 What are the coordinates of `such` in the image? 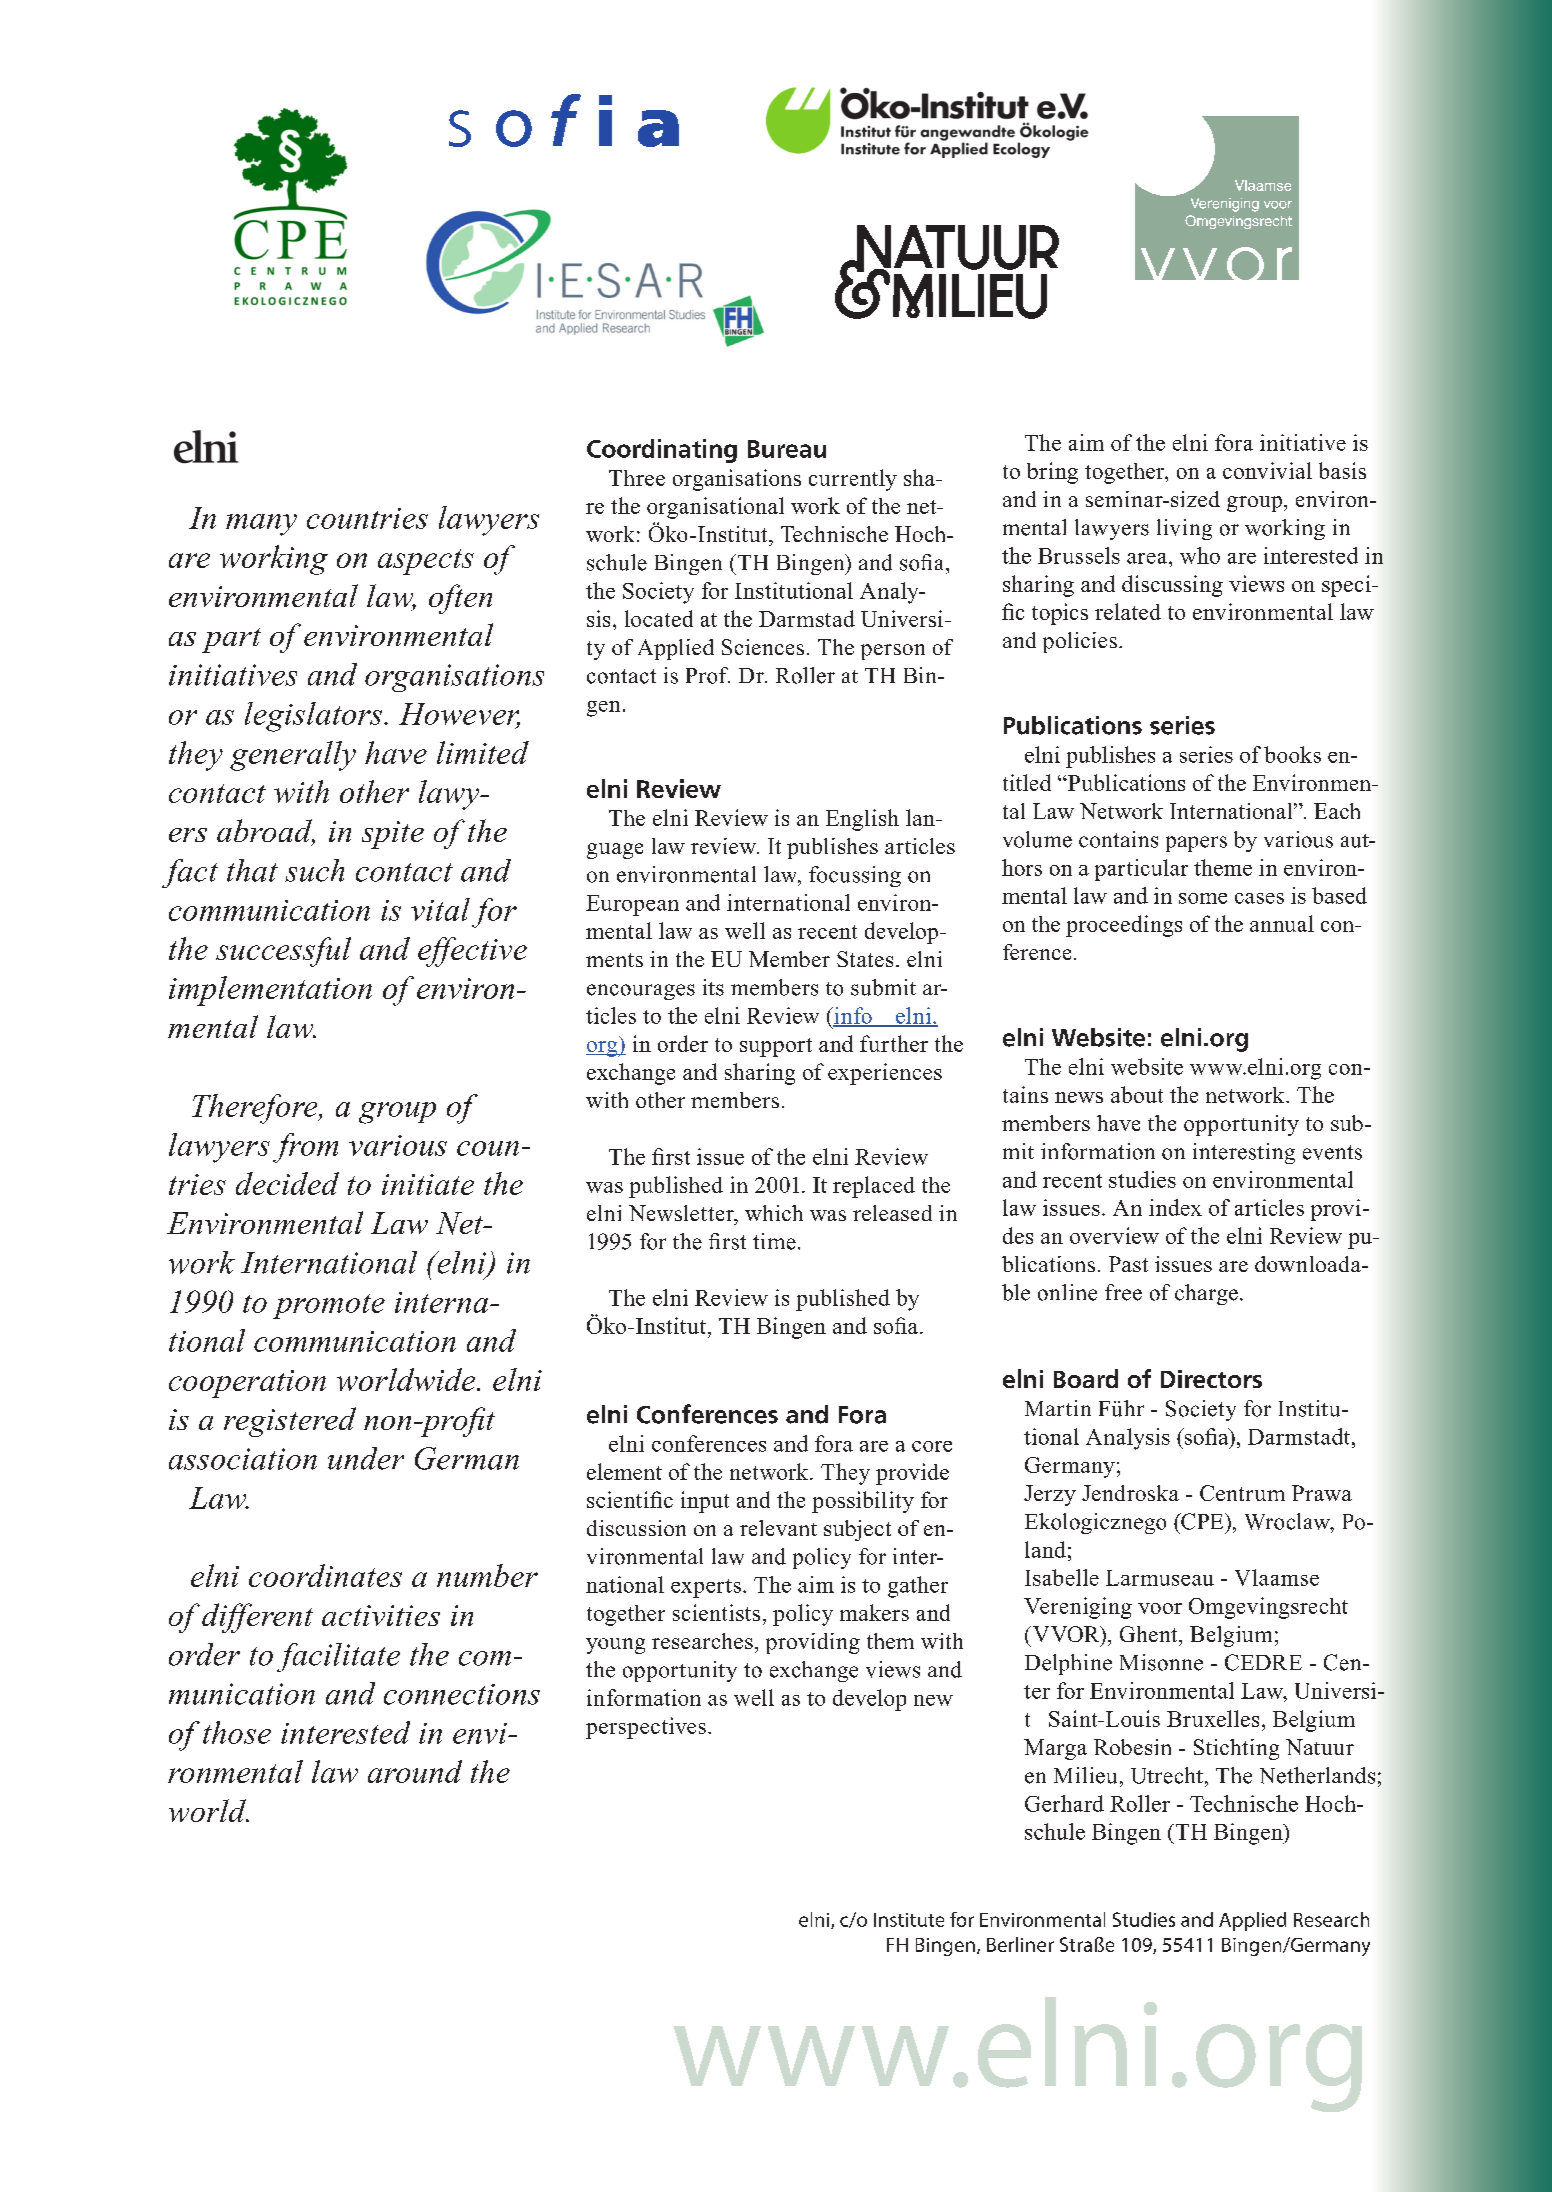 It's located at (314, 870).
